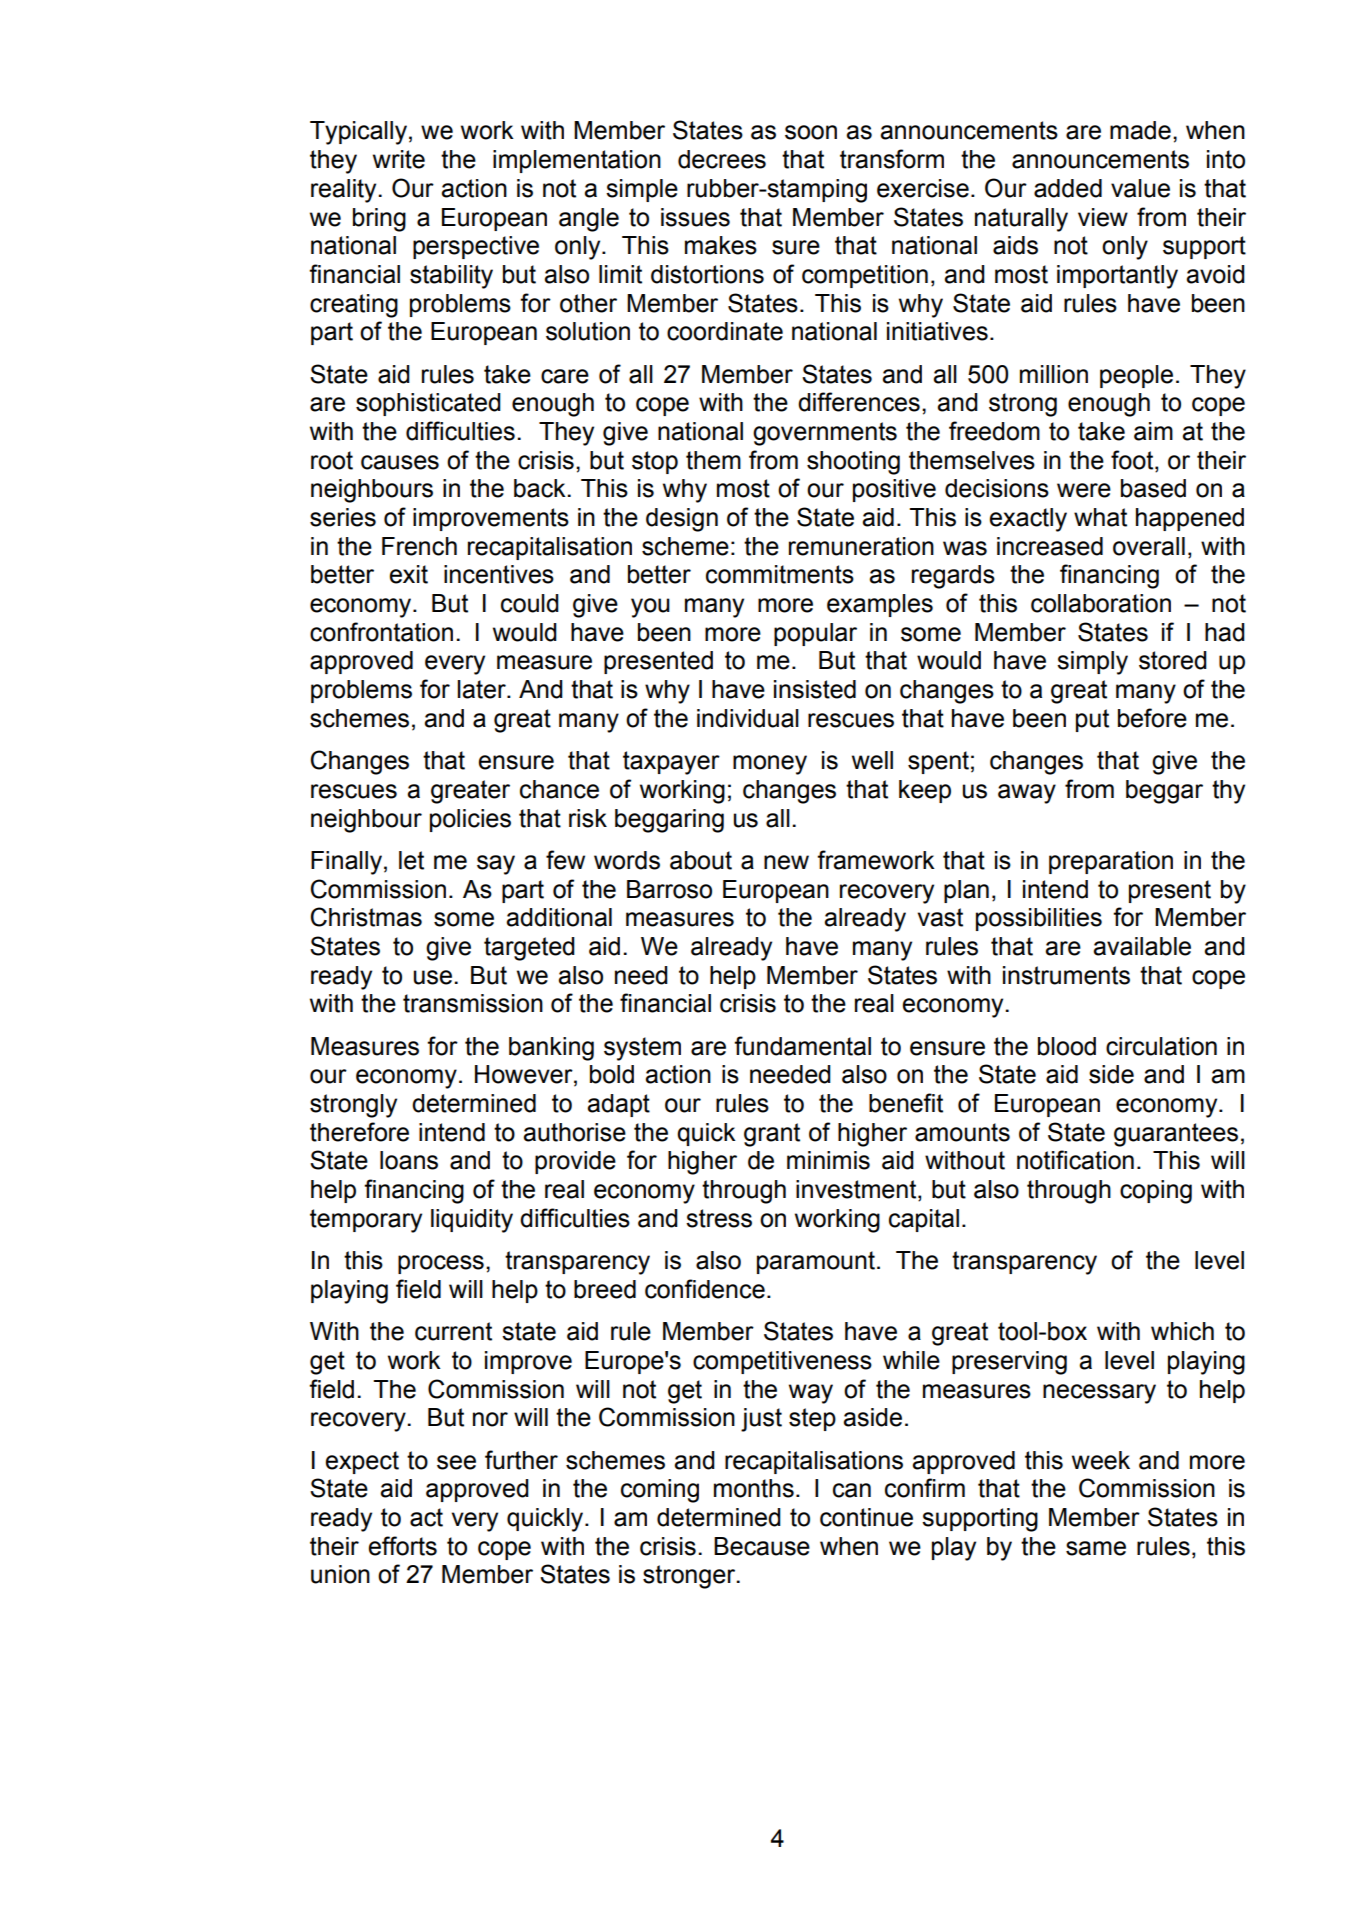  What do you see at coordinates (1140, 188) in the page?
I see `value` at bounding box center [1140, 188].
